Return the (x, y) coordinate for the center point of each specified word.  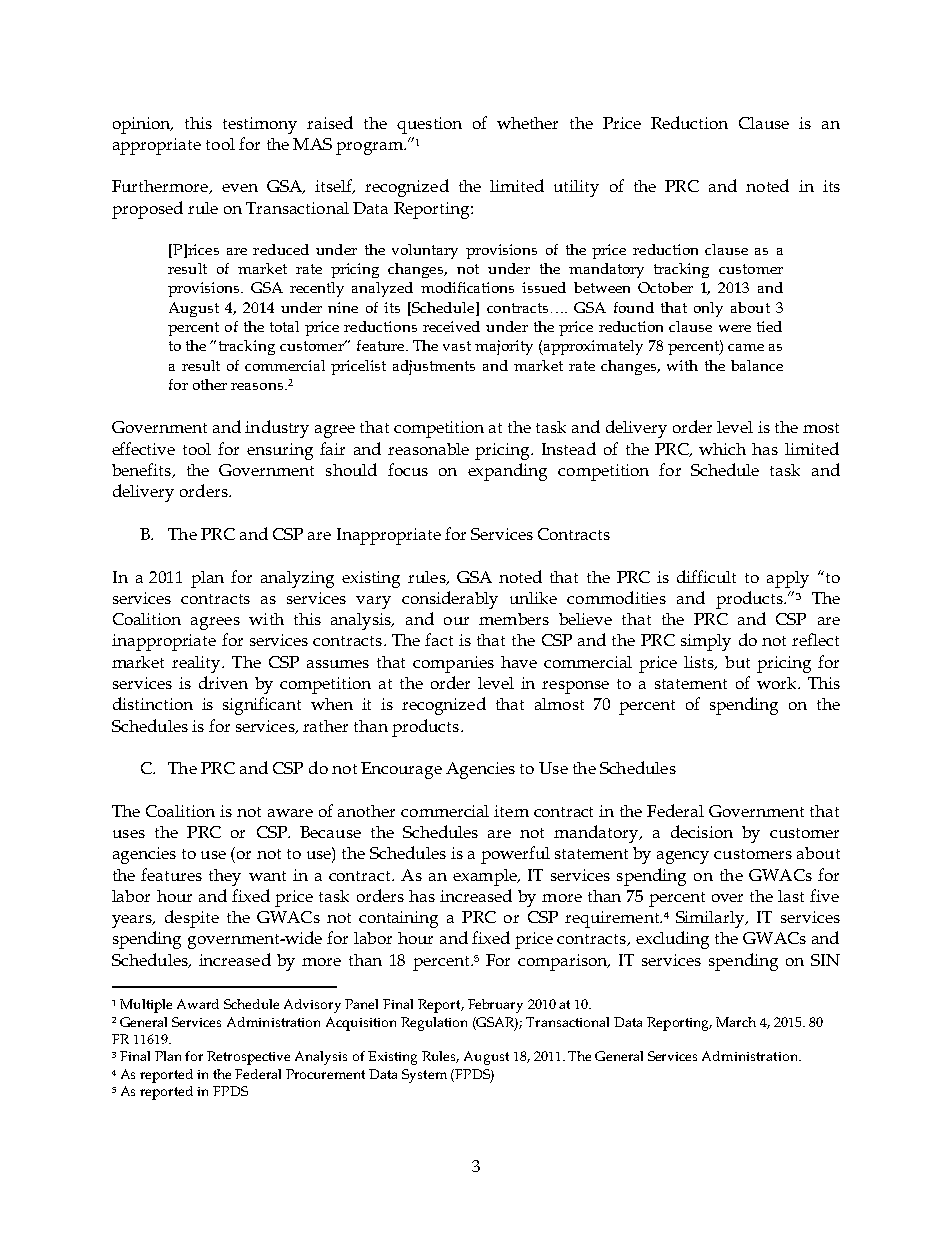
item (511, 811)
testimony (260, 125)
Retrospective (248, 1058)
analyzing (297, 579)
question (429, 125)
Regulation (434, 1024)
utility (576, 188)
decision (702, 831)
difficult (706, 576)
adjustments (434, 367)
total (284, 326)
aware (290, 813)
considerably (450, 600)
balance (757, 365)
